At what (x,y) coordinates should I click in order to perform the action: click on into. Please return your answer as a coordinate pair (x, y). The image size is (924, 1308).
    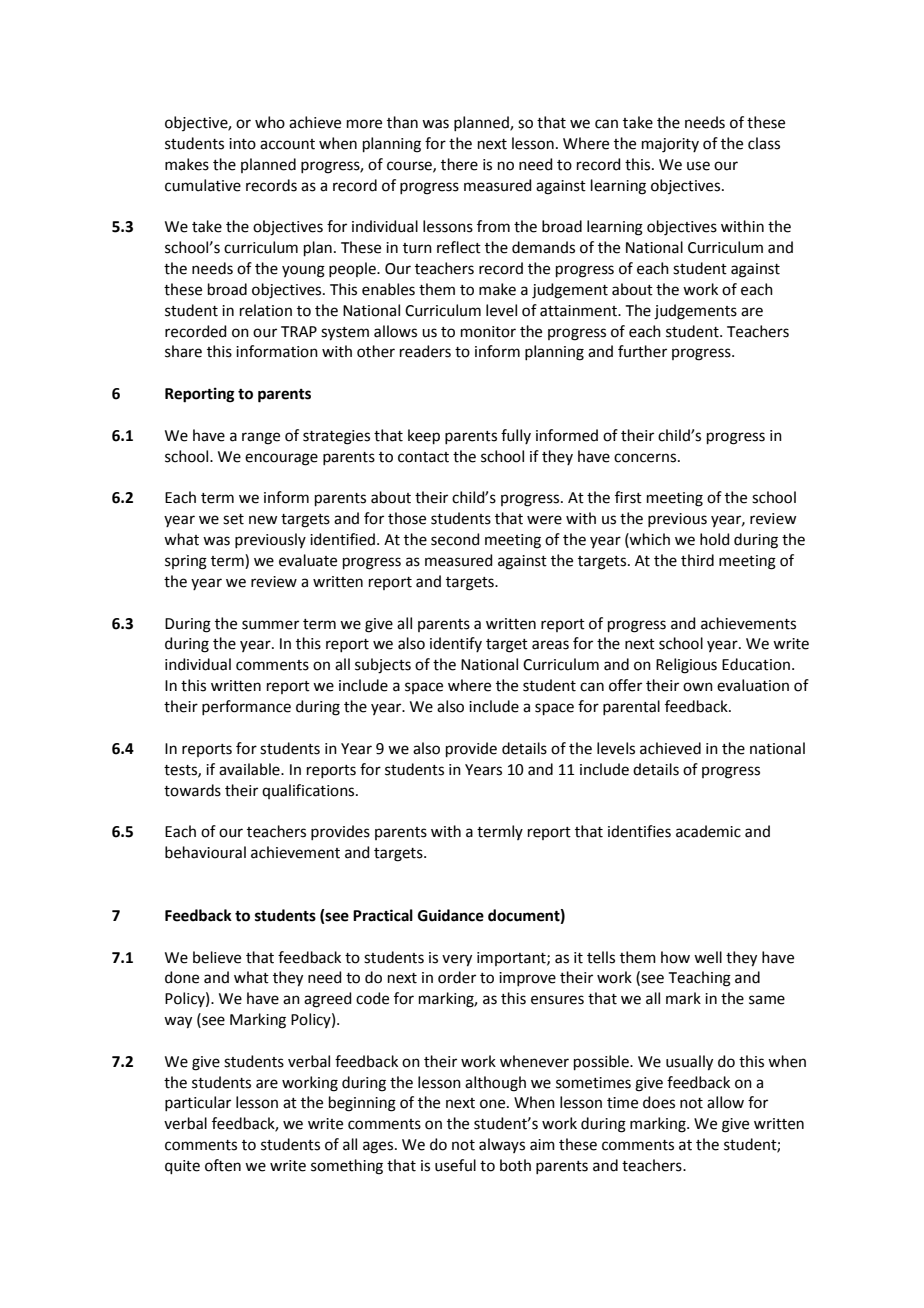
    Looking at the image, I should click on (242, 144).
